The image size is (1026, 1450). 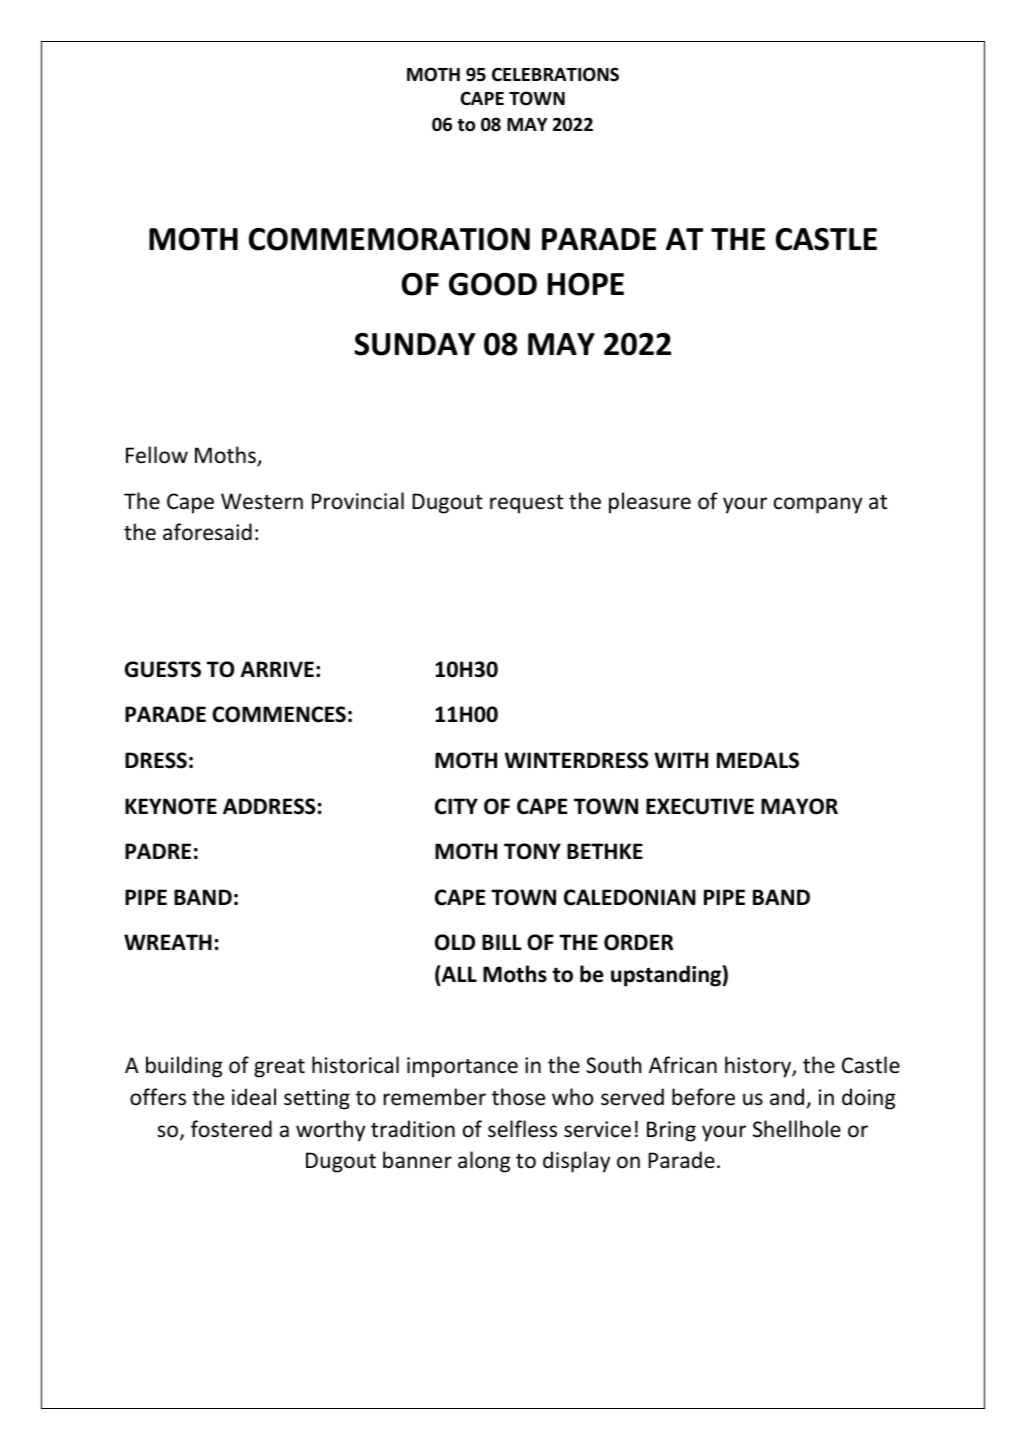 What do you see at coordinates (456, 806) in the screenshot?
I see `CITY` at bounding box center [456, 806].
